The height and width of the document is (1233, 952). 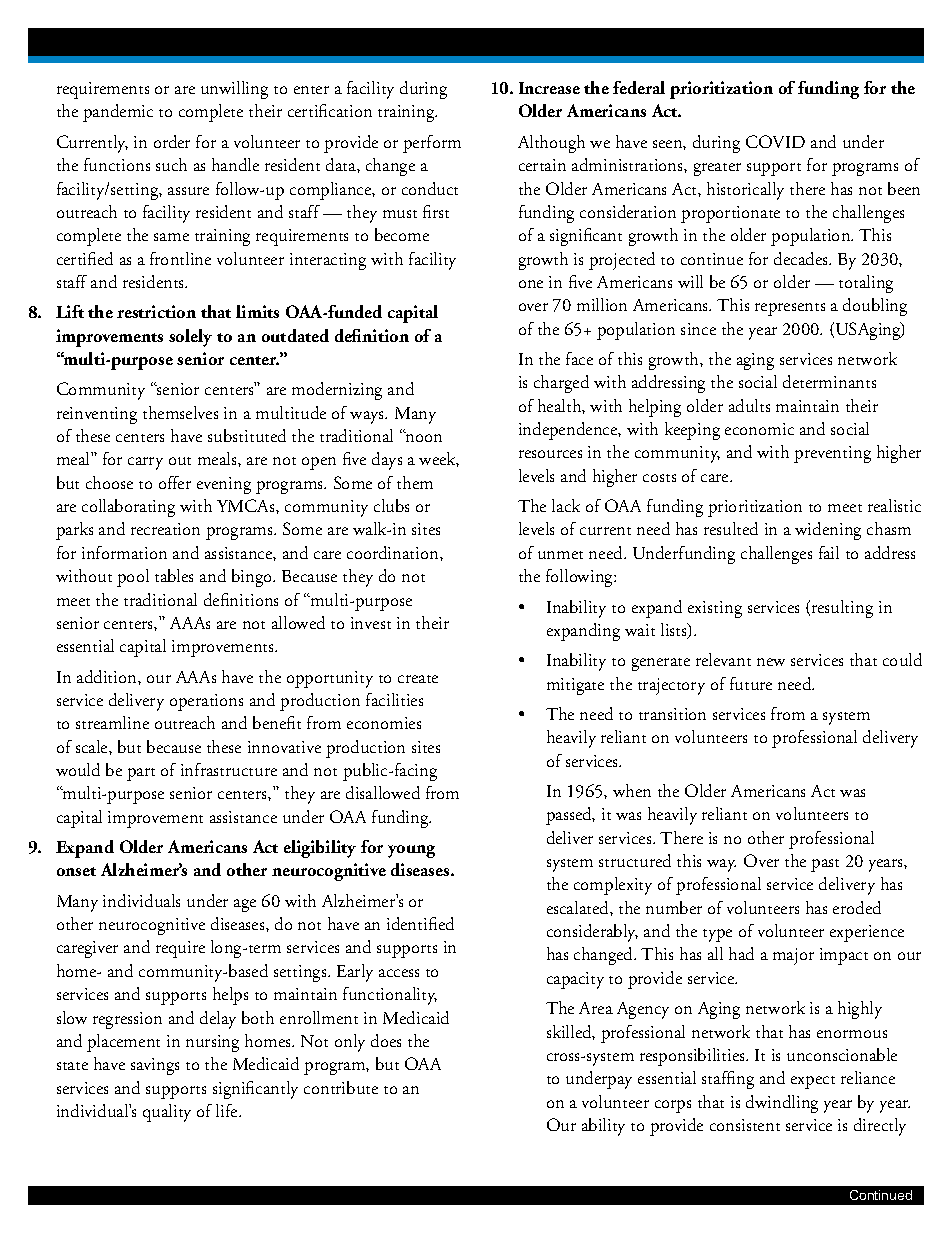 What do you see at coordinates (174, 575) in the document?
I see `tables` at bounding box center [174, 575].
